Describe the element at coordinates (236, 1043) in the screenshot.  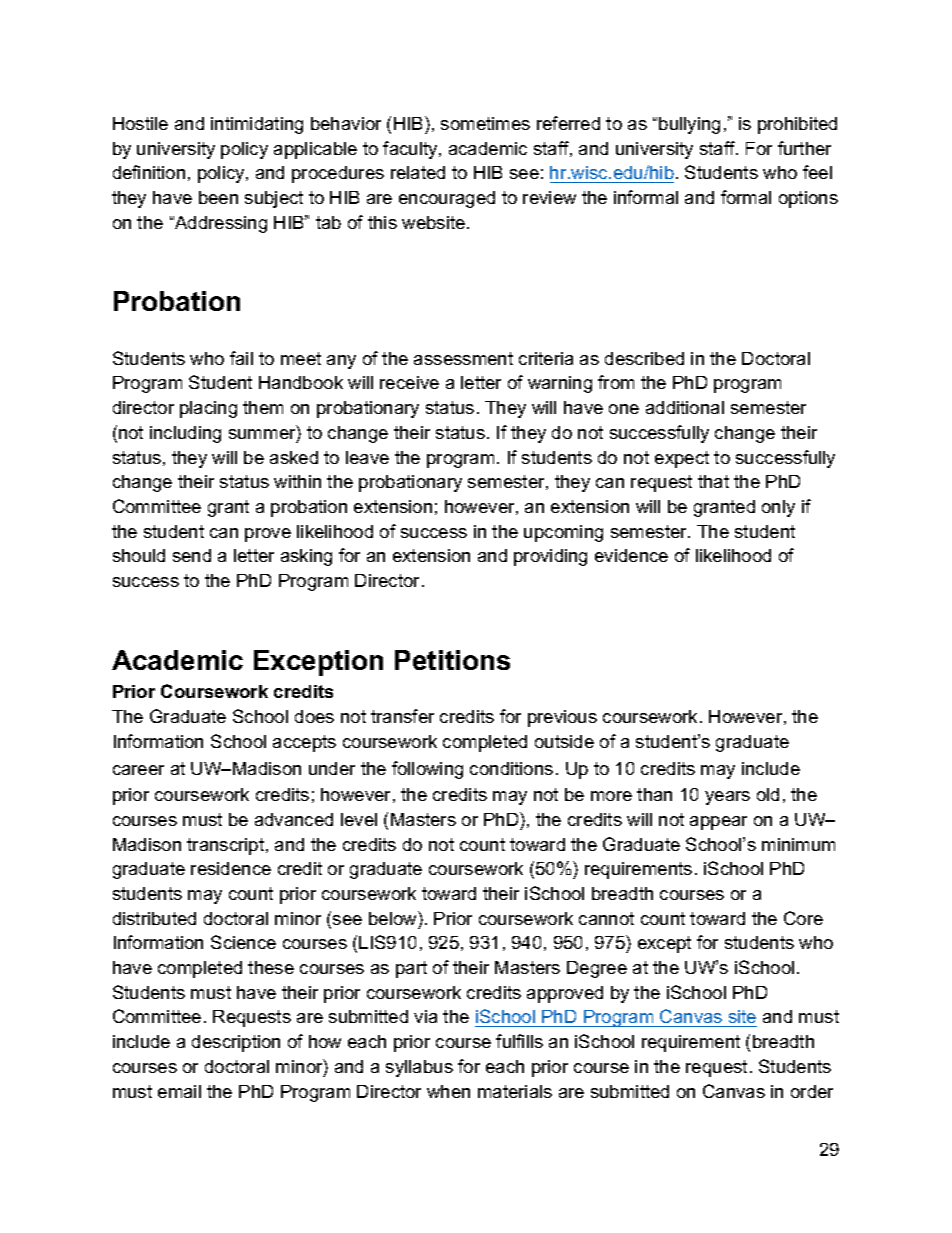
I see `description` at that location.
